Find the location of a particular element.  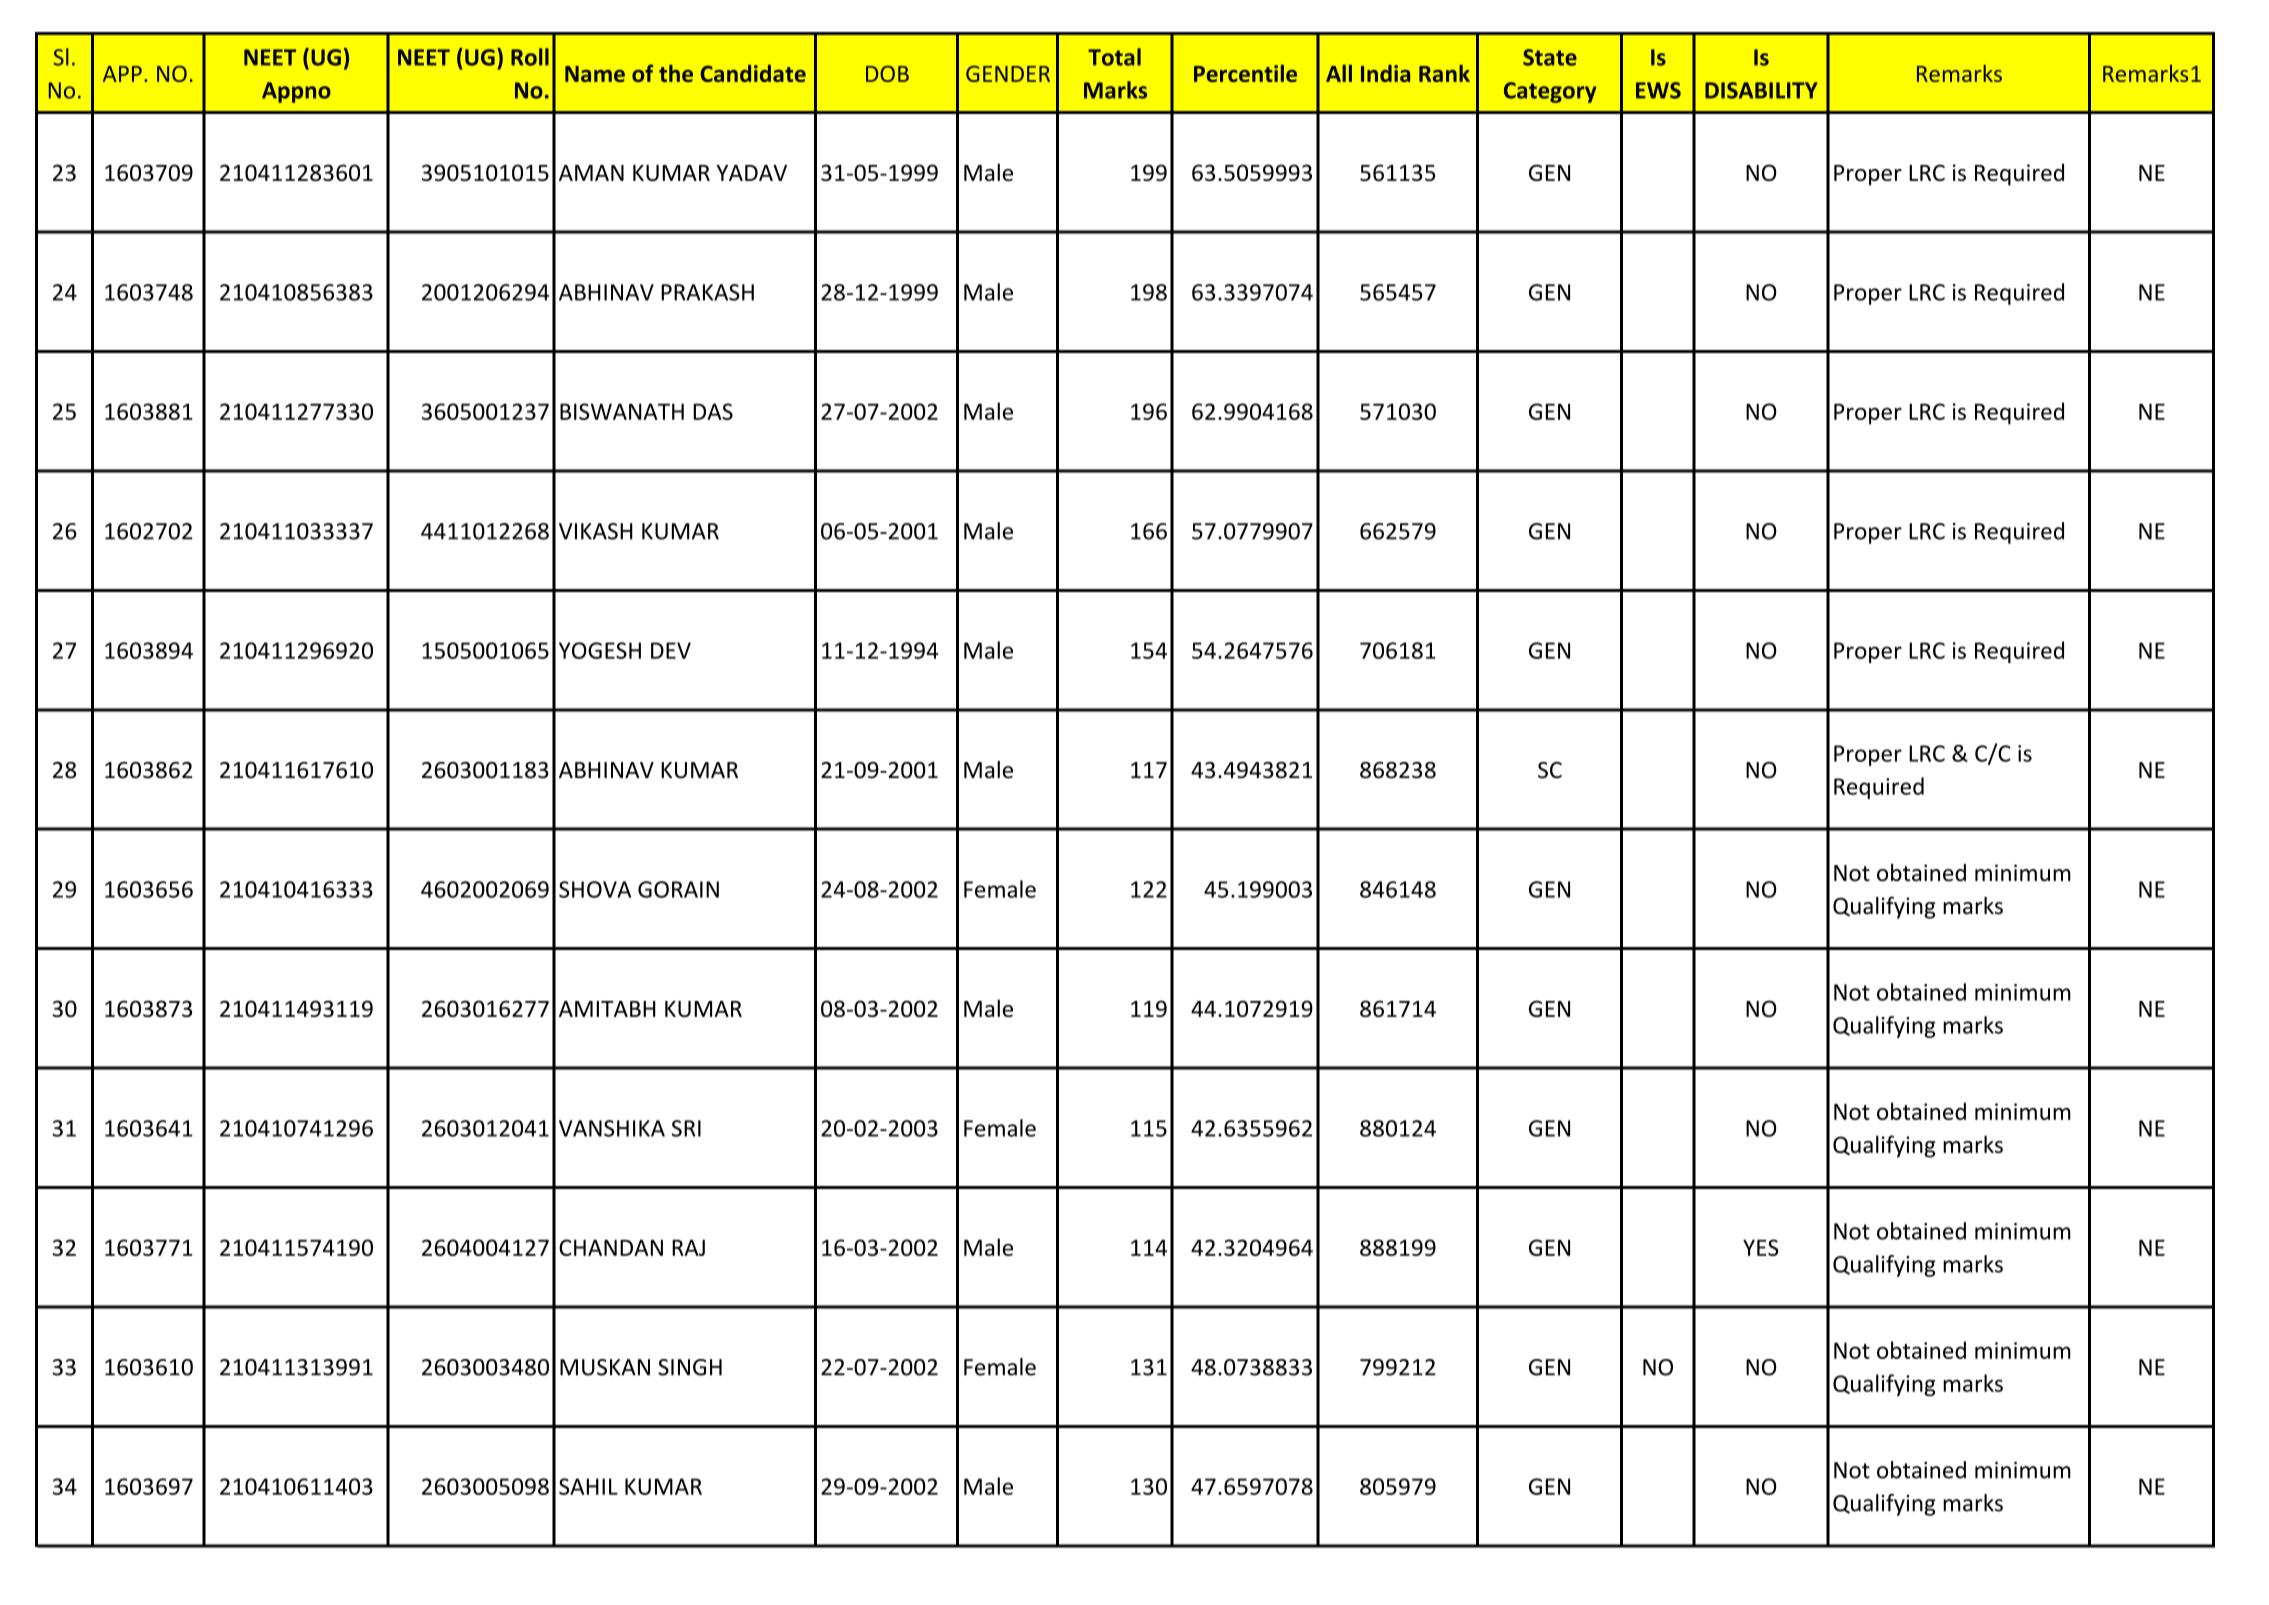

DAS is located at coordinates (713, 411).
